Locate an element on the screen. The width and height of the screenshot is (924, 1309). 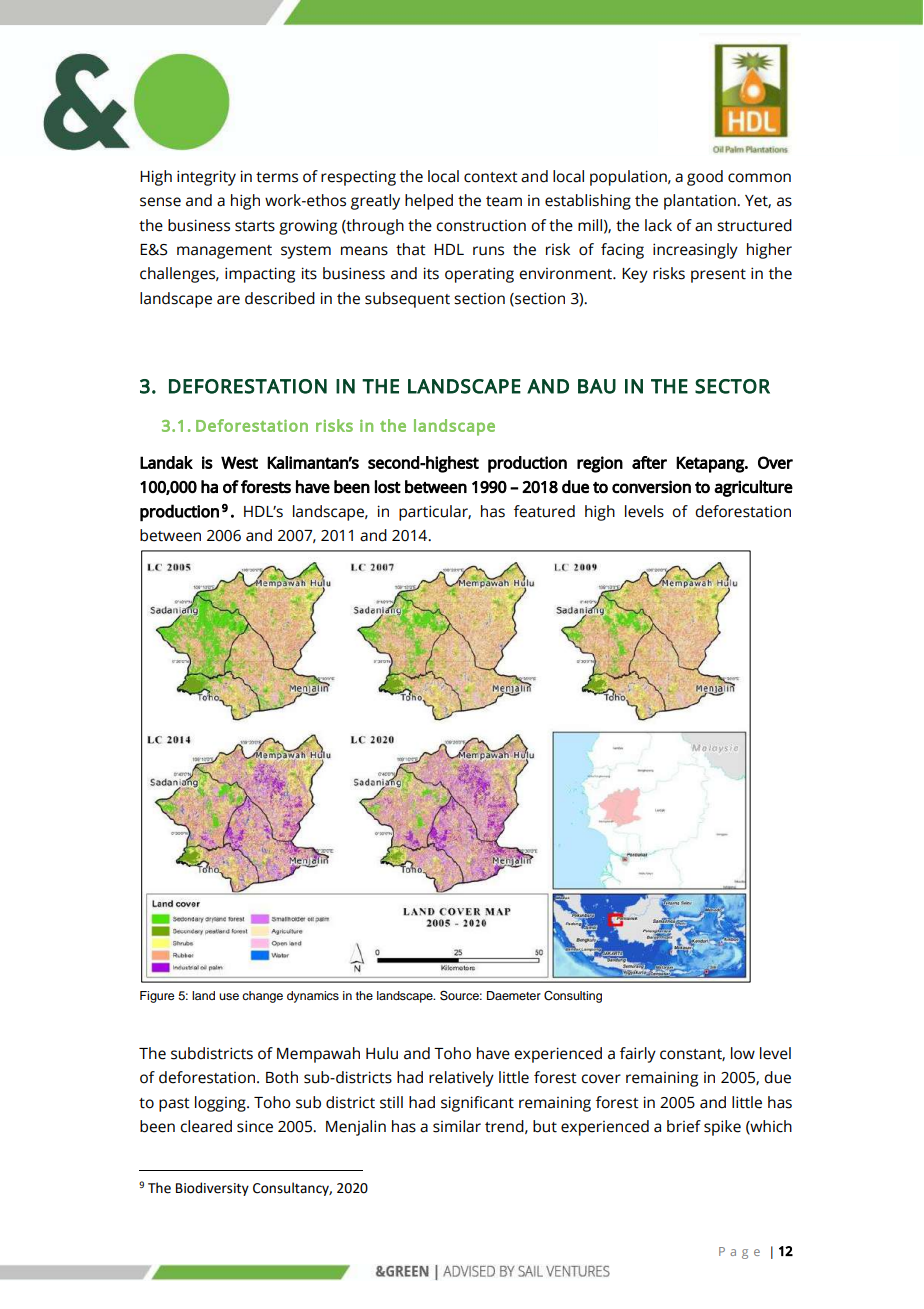
Consulting is located at coordinates (573, 997).
